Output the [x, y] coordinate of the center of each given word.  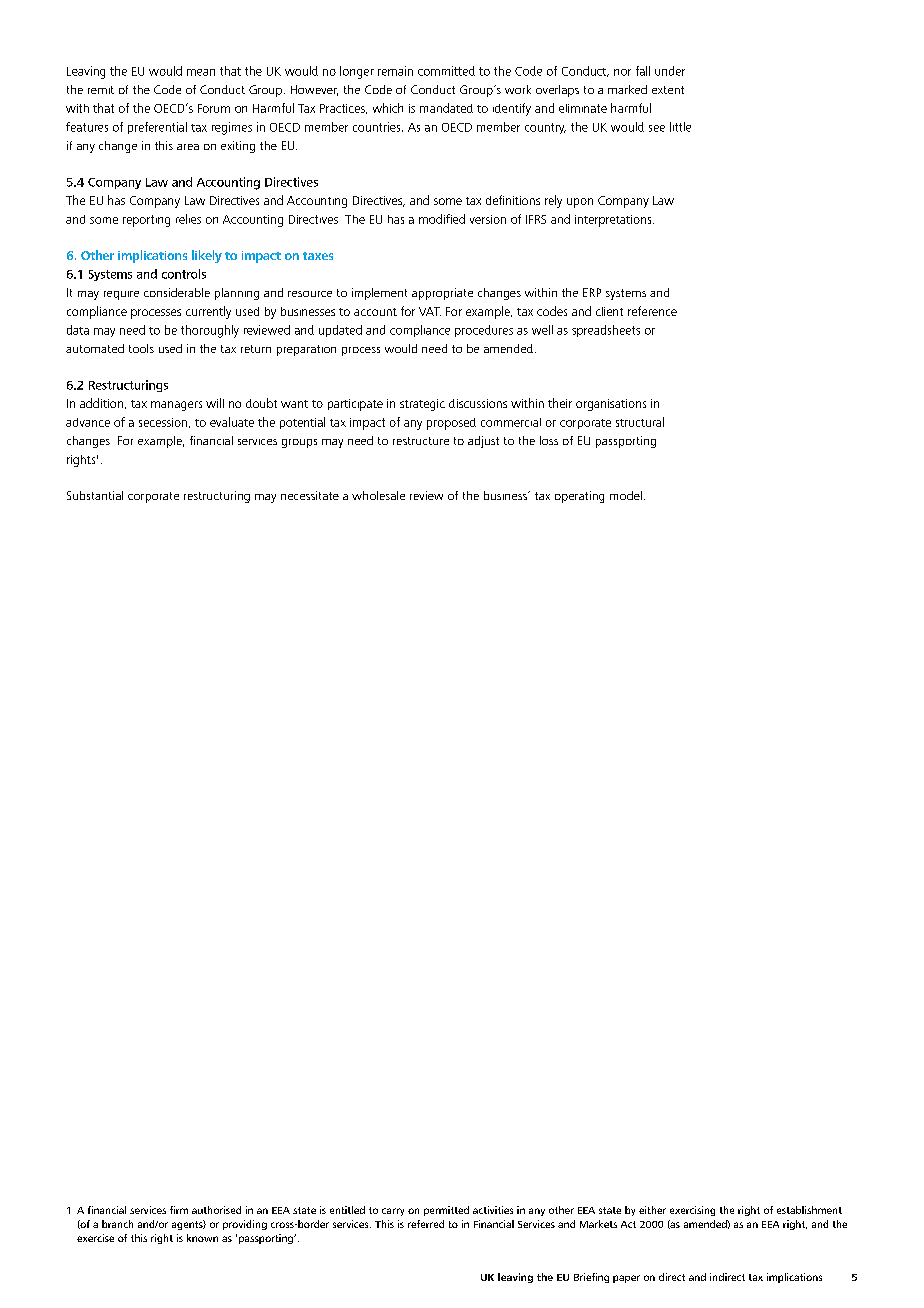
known [202, 1238]
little [680, 127]
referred [426, 1224]
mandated [446, 108]
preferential [157, 128]
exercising [692, 1211]
